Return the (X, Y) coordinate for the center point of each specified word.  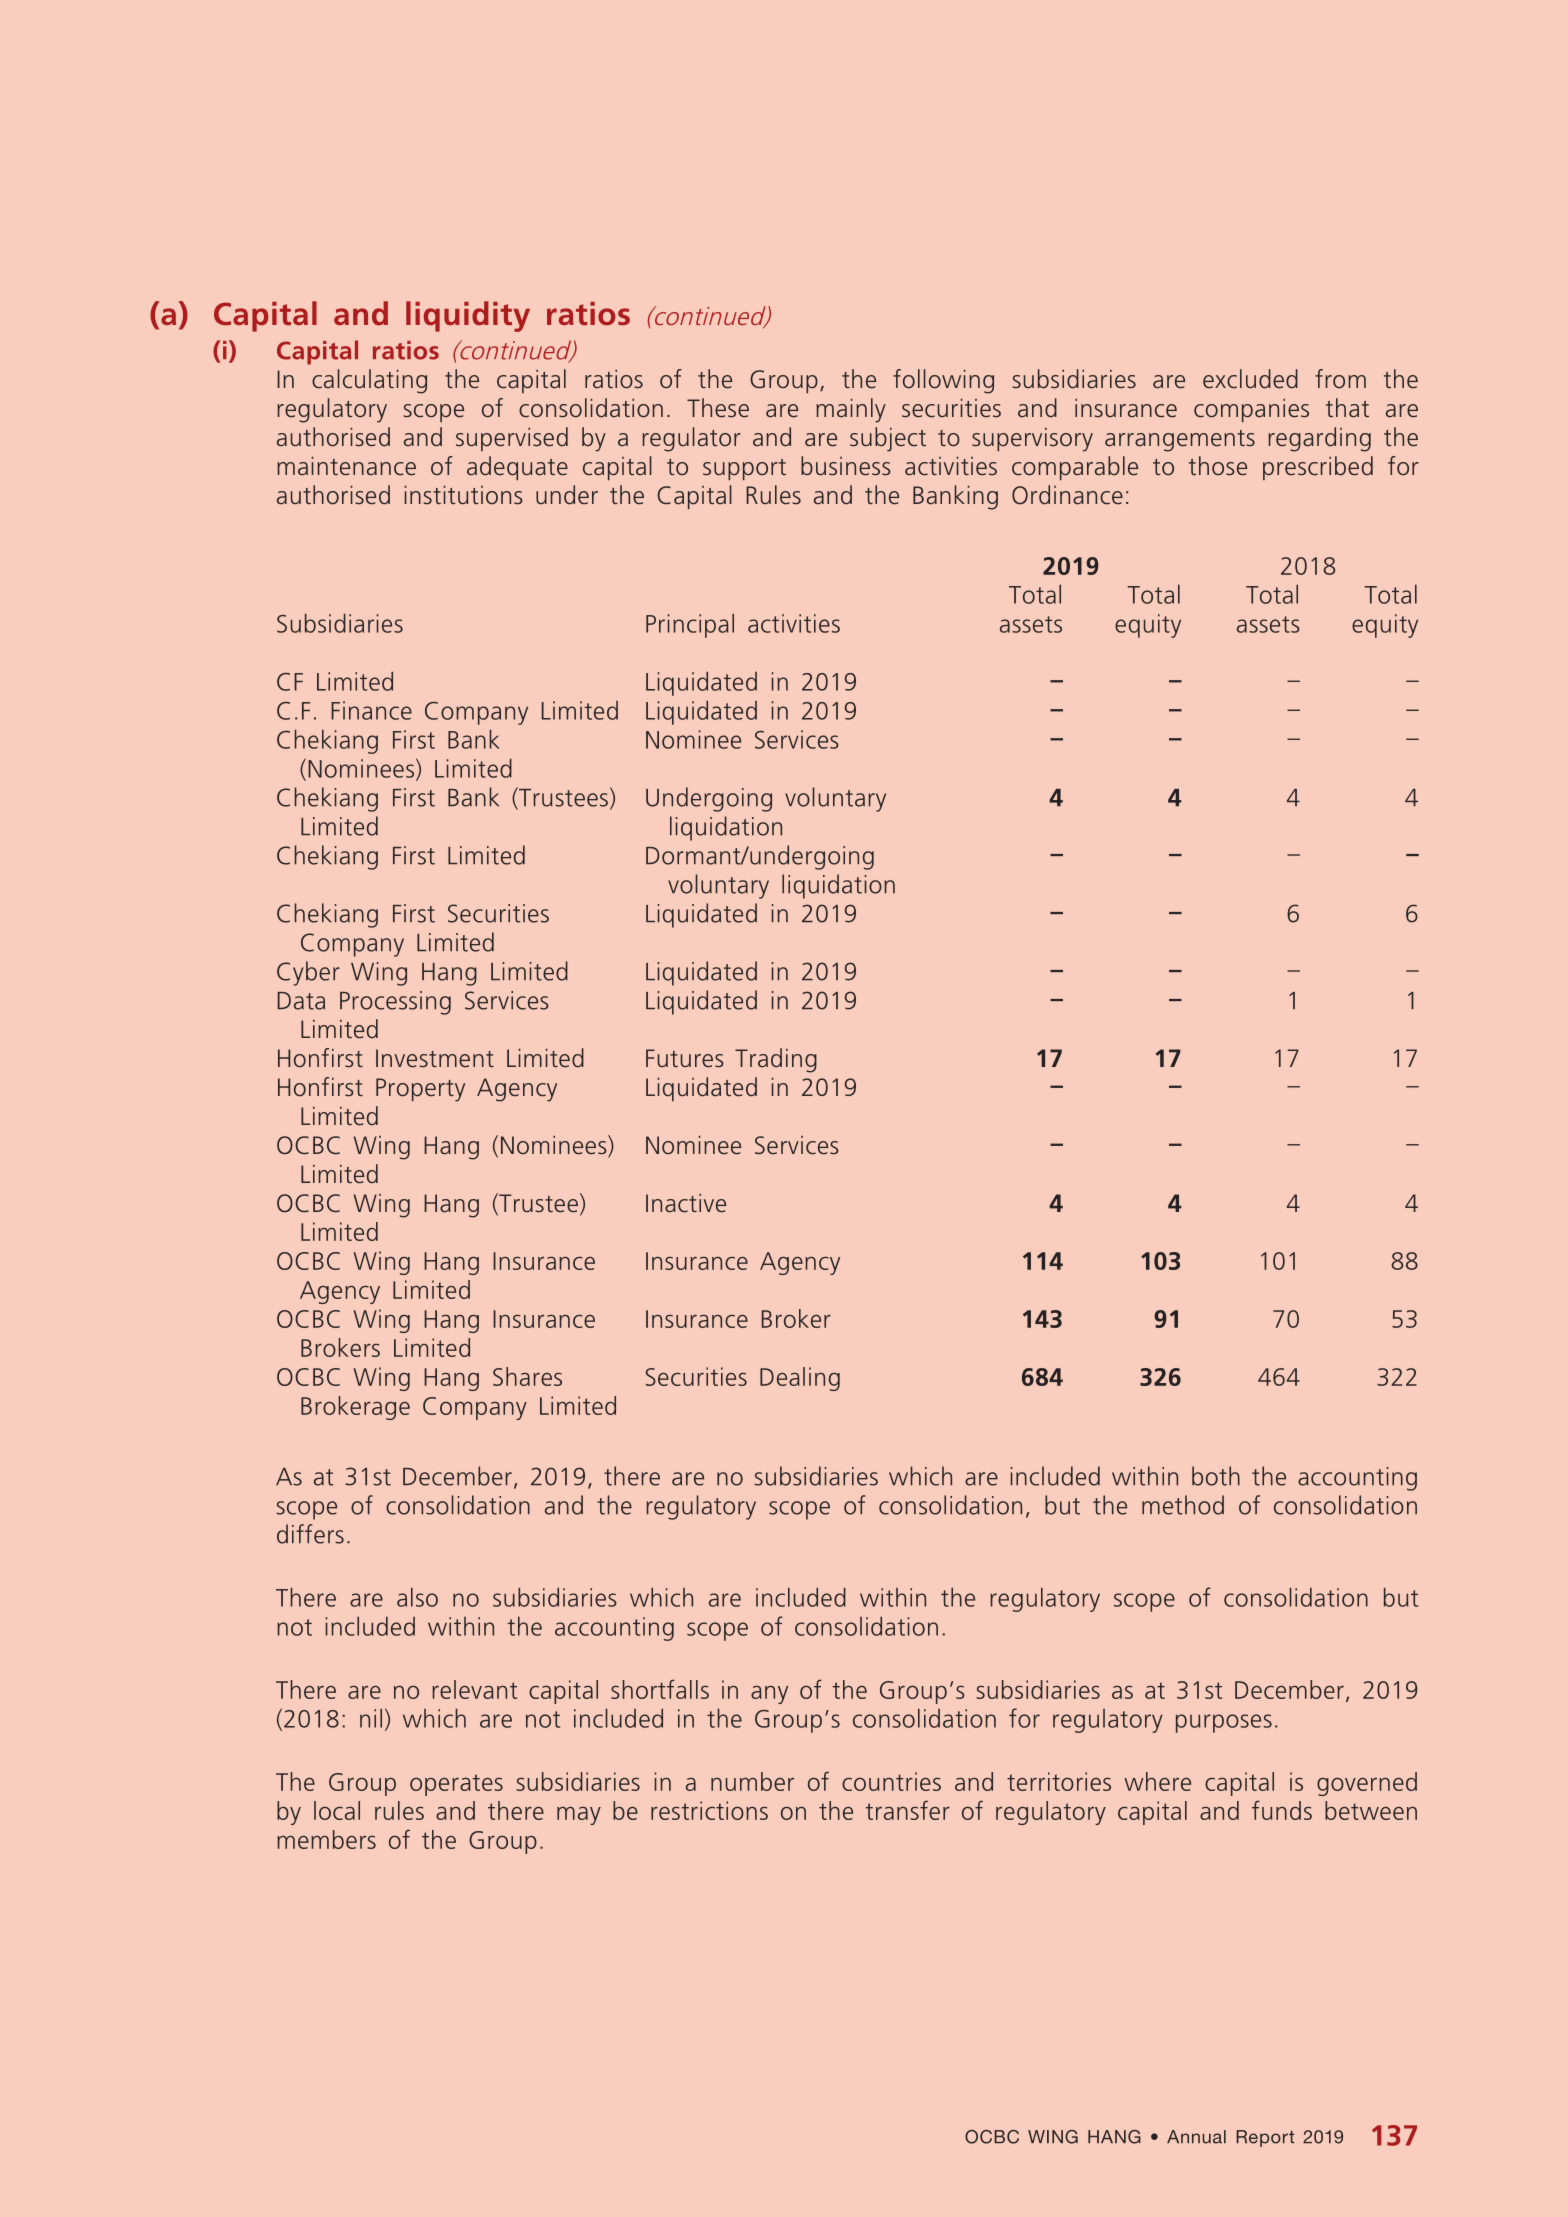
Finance (371, 710)
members (326, 1839)
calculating (369, 381)
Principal (690, 626)
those (1218, 466)
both (1216, 1476)
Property (420, 1090)
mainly (851, 410)
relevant (474, 1689)
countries (891, 1781)
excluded (1250, 379)
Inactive (686, 1203)
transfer (908, 1810)
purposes (1224, 1723)
